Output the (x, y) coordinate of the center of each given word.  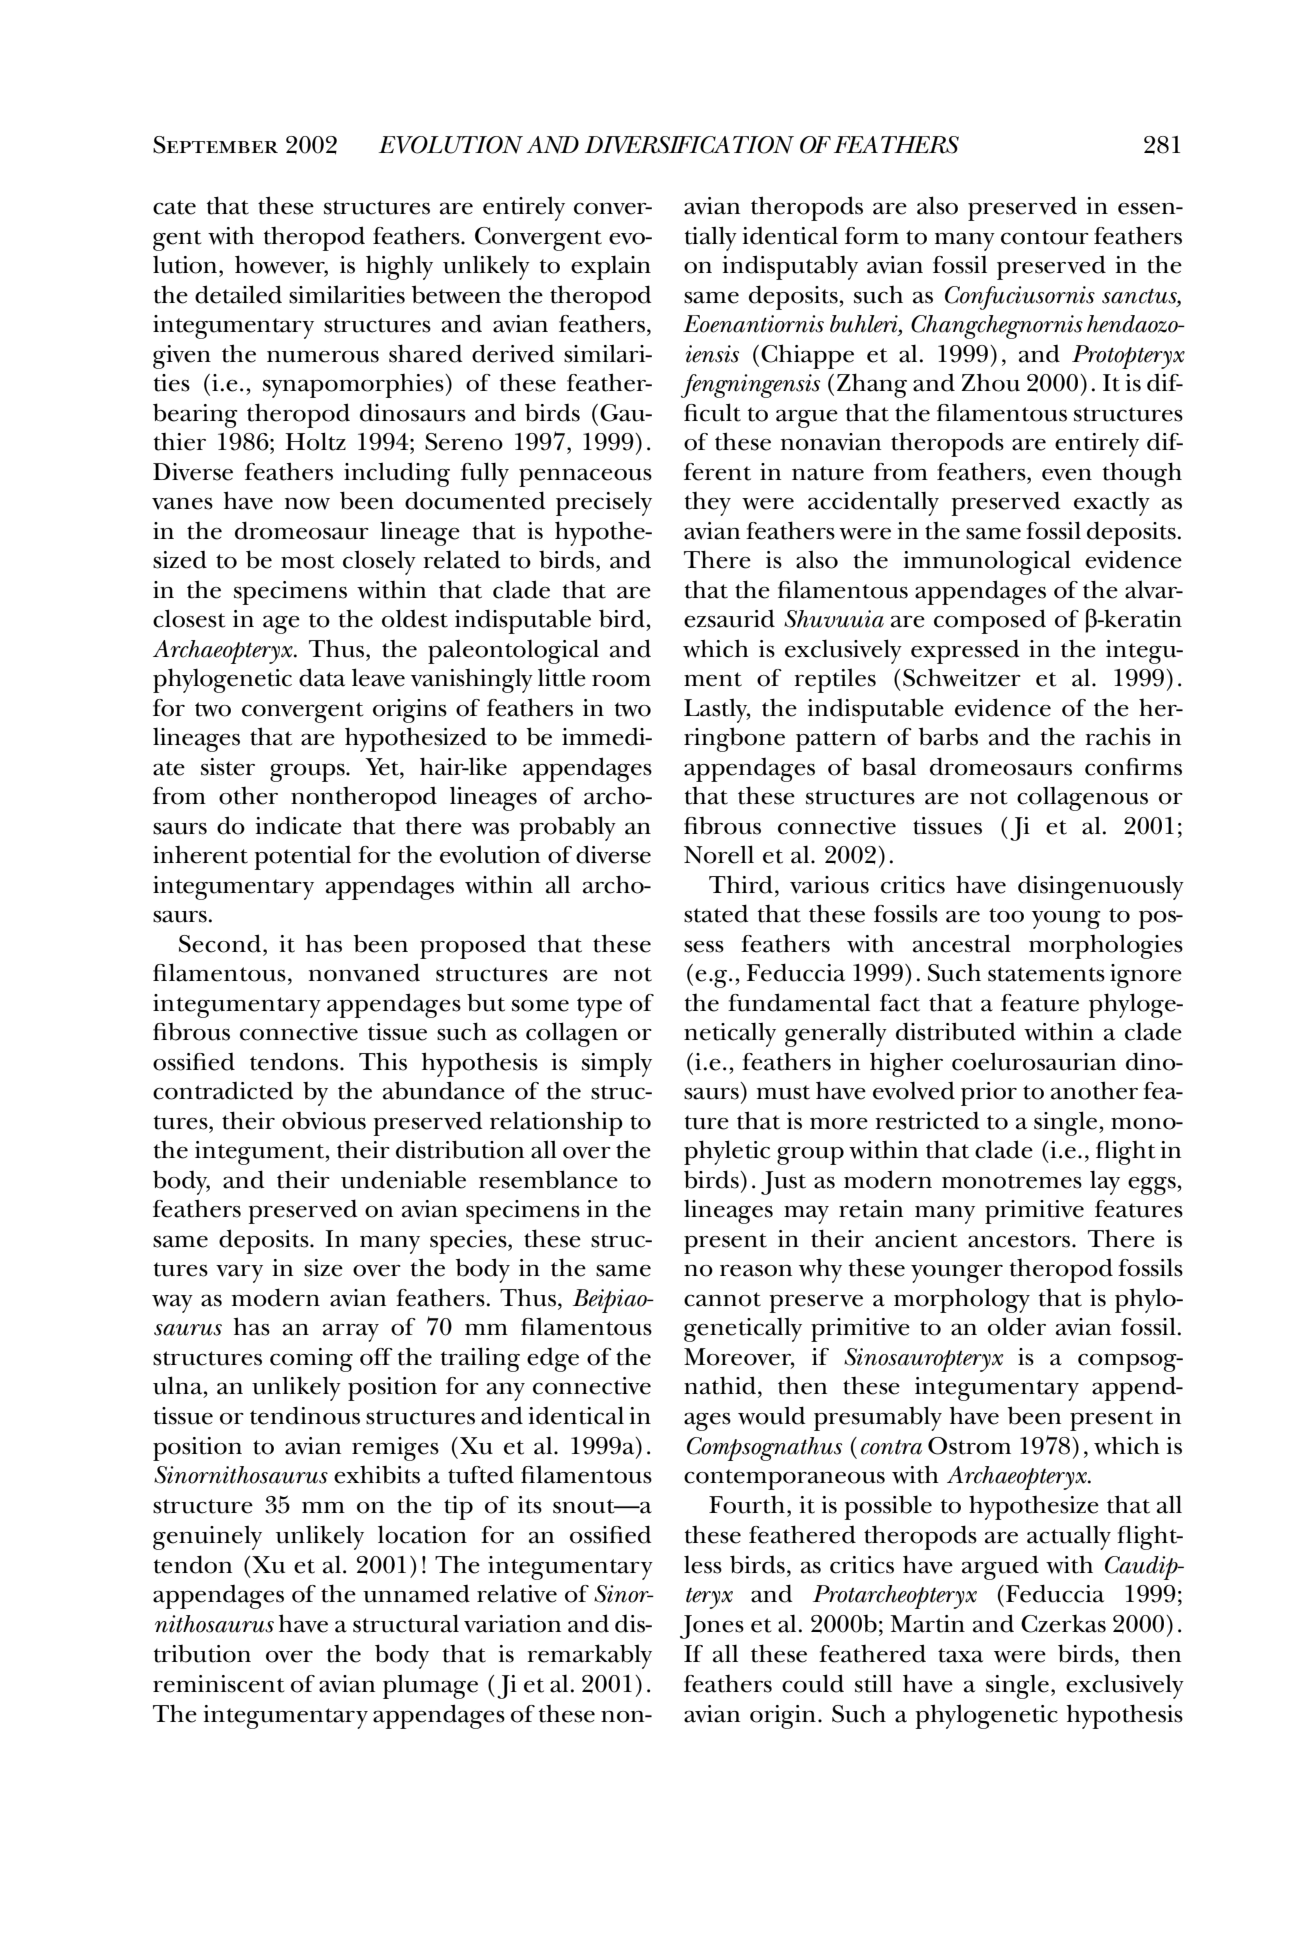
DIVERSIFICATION (689, 145)
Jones (712, 1627)
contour (1045, 237)
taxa (960, 1655)
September (215, 145)
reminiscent (219, 1684)
